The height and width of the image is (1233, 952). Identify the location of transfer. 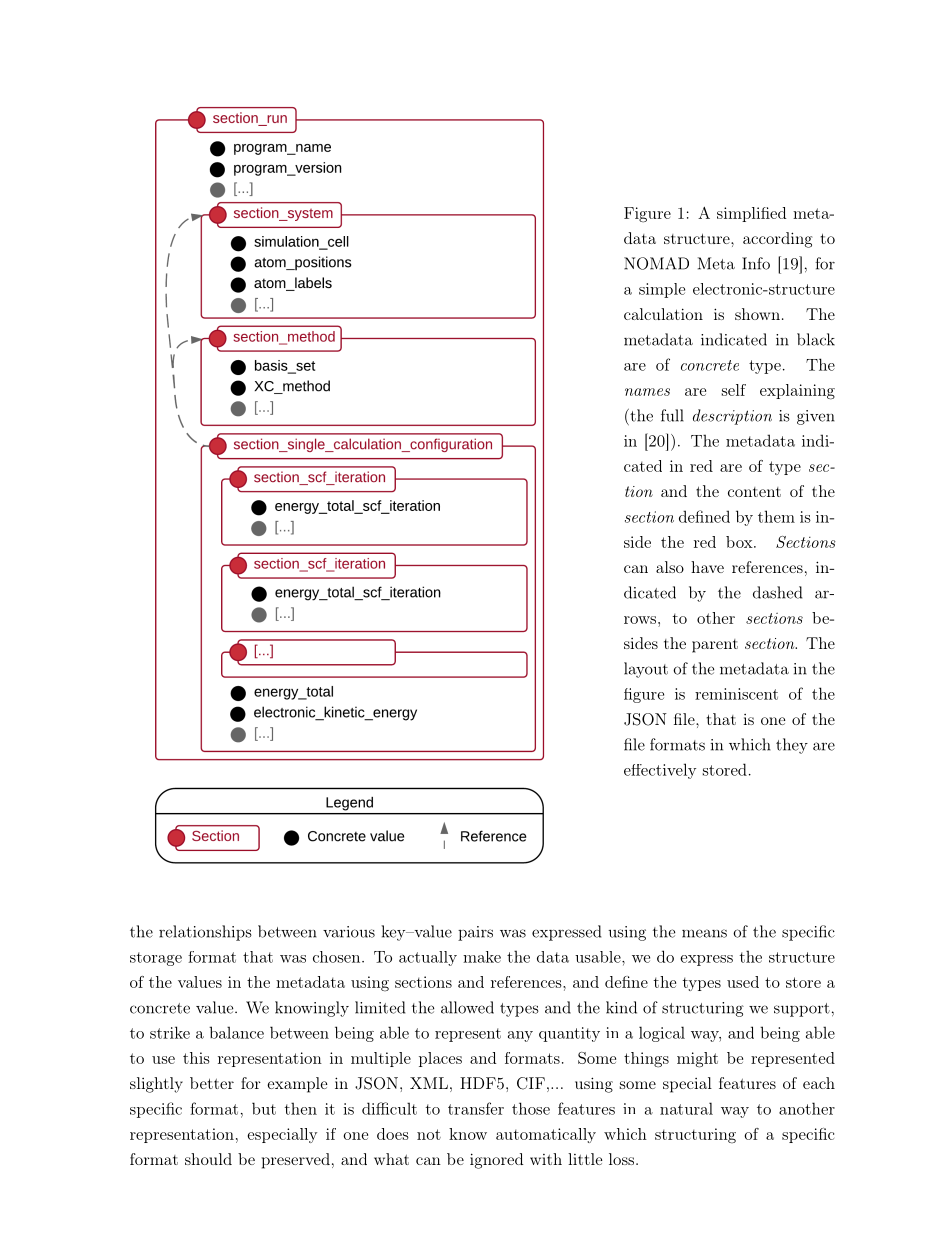
(476, 1108).
